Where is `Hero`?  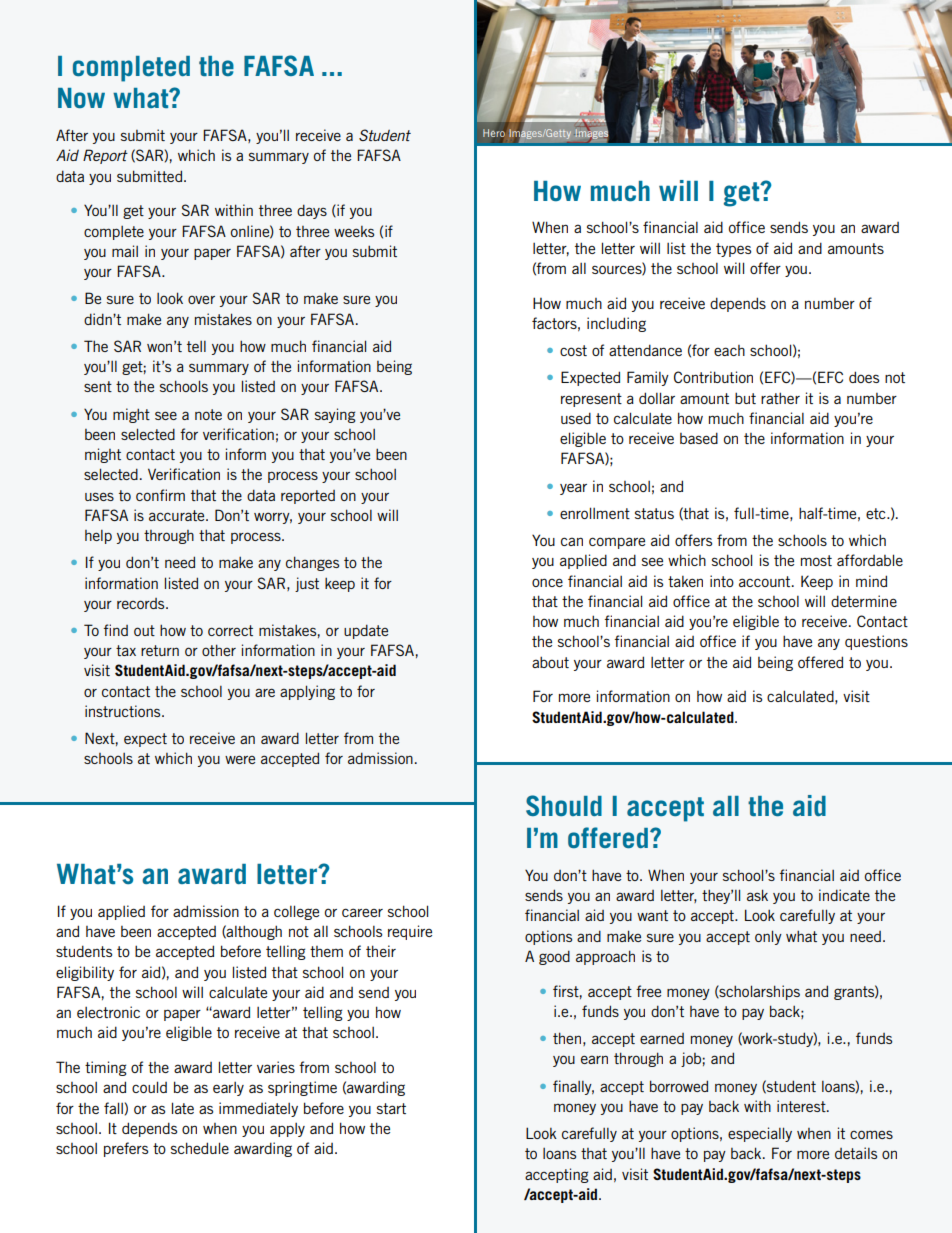 Hero is located at coordinates (494, 133).
